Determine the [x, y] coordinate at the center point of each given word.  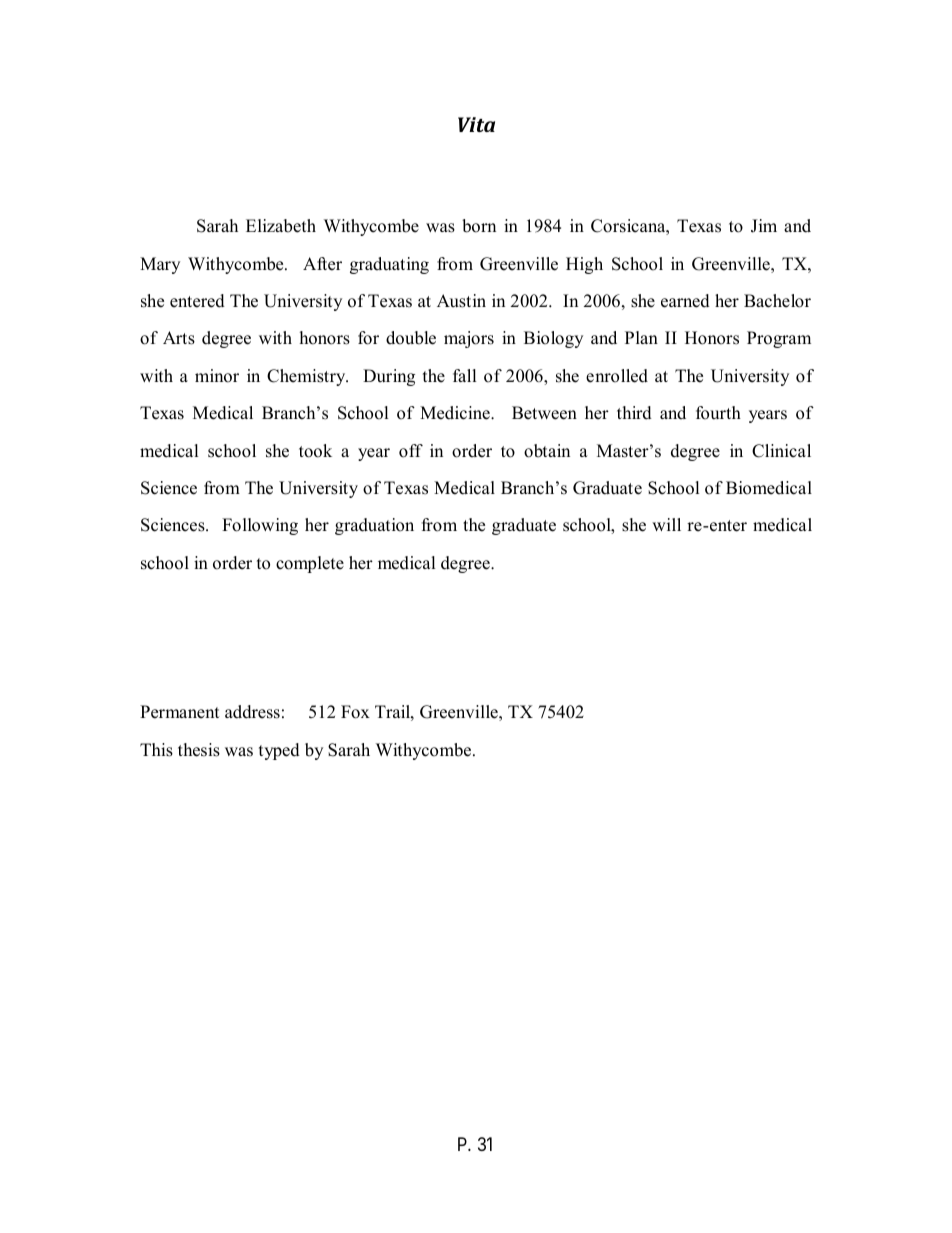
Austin [461, 301]
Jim [764, 226]
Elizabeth [281, 226]
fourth [718, 413]
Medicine [456, 413]
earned [685, 301]
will [666, 524]
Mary [160, 265]
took [315, 451]
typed [279, 751]
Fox [355, 712]
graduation [374, 526]
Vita [476, 124]
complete [310, 564]
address [252, 712]
